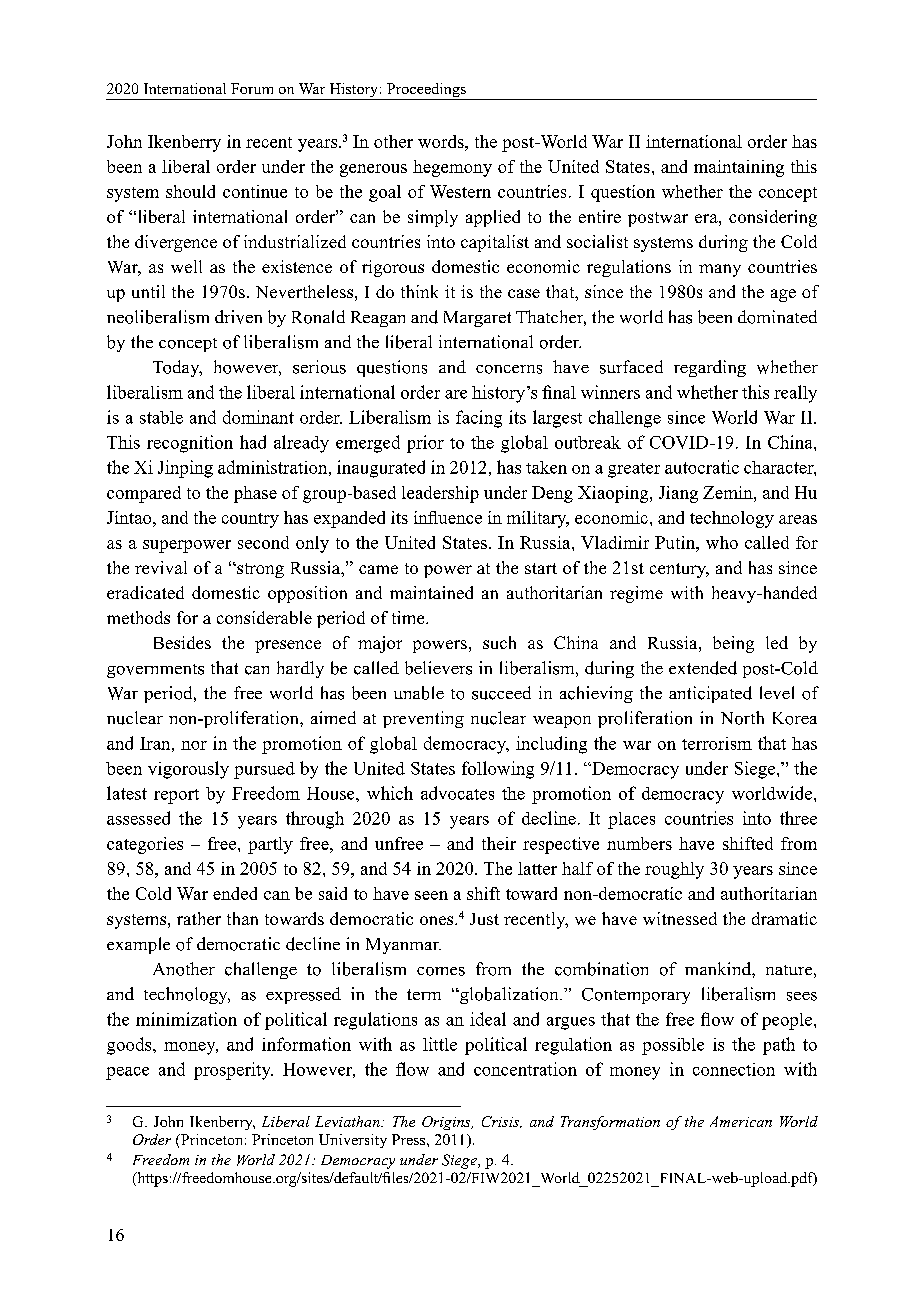 Image resolution: width=924 pixels, height=1305 pixels. Describe the element at coordinates (182, 642) in the document. I see `Besides` at that location.
